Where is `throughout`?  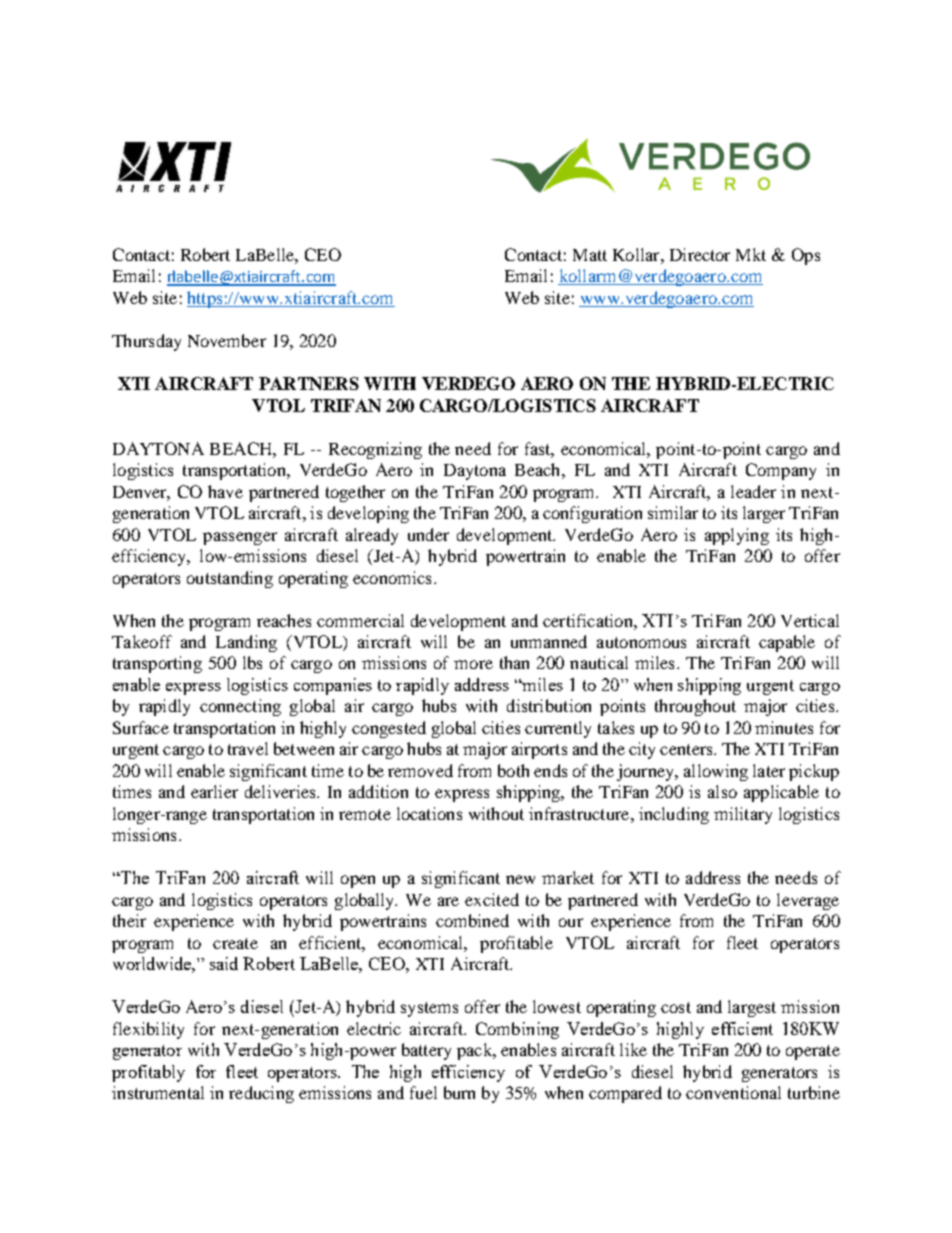 throughout is located at coordinates (695, 707).
